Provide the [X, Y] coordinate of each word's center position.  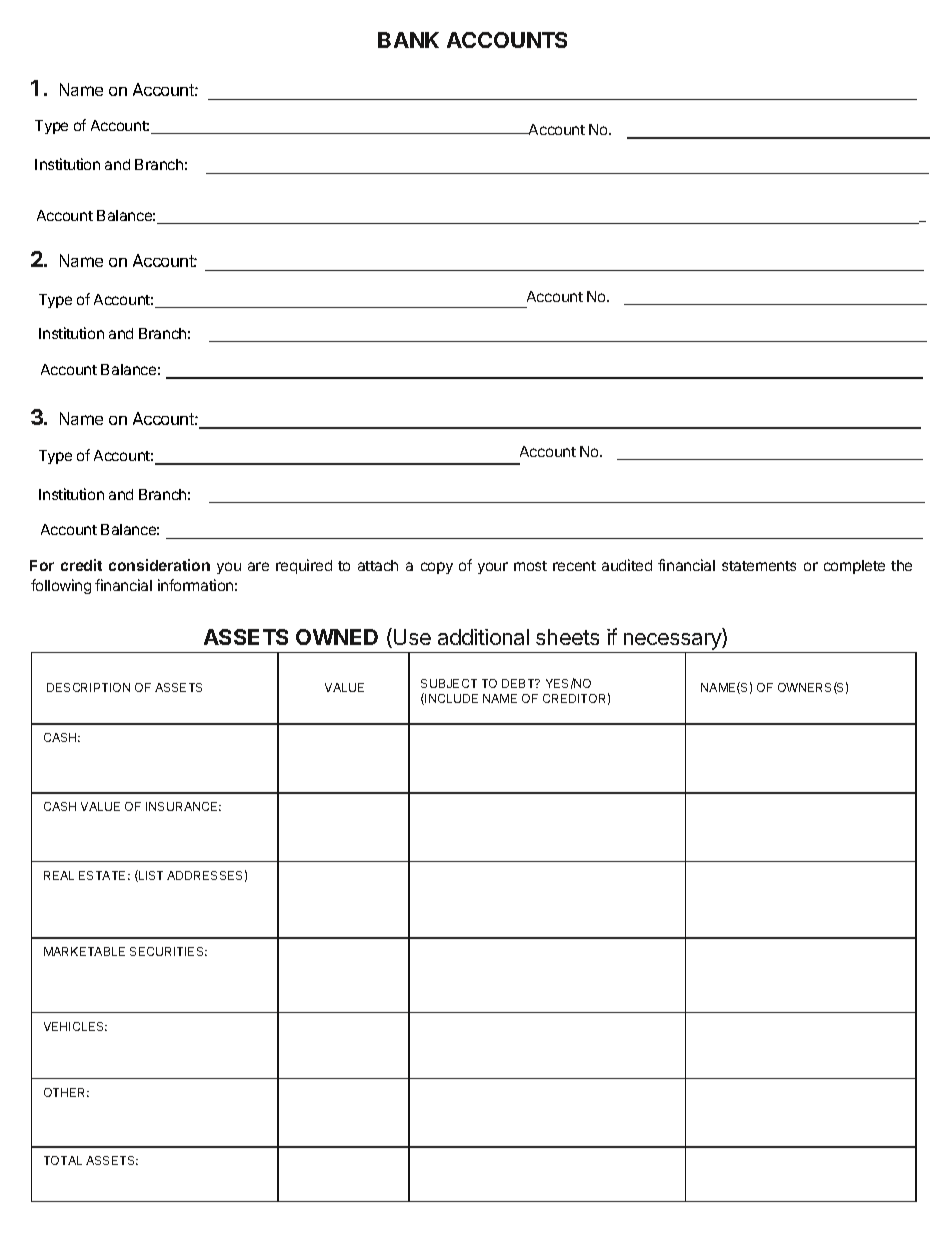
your [493, 568]
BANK [408, 40]
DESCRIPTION [88, 687]
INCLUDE [451, 698]
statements [759, 566]
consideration [159, 565]
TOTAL [63, 1160]
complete [854, 567]
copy [437, 568]
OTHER [66, 1092]
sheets [567, 637]
